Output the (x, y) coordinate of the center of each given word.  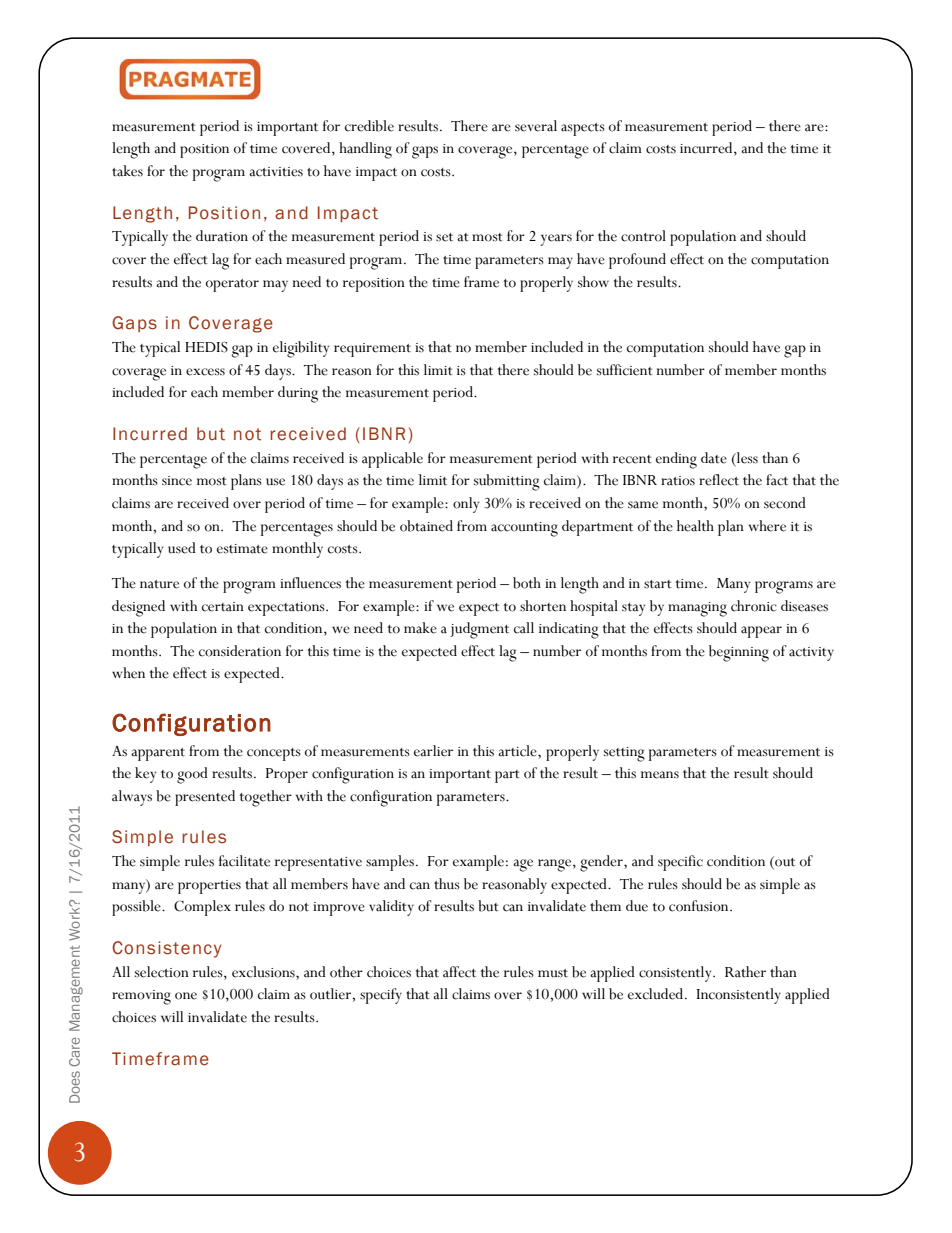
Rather (745, 972)
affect (459, 972)
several (536, 126)
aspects (583, 129)
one (186, 996)
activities (276, 172)
